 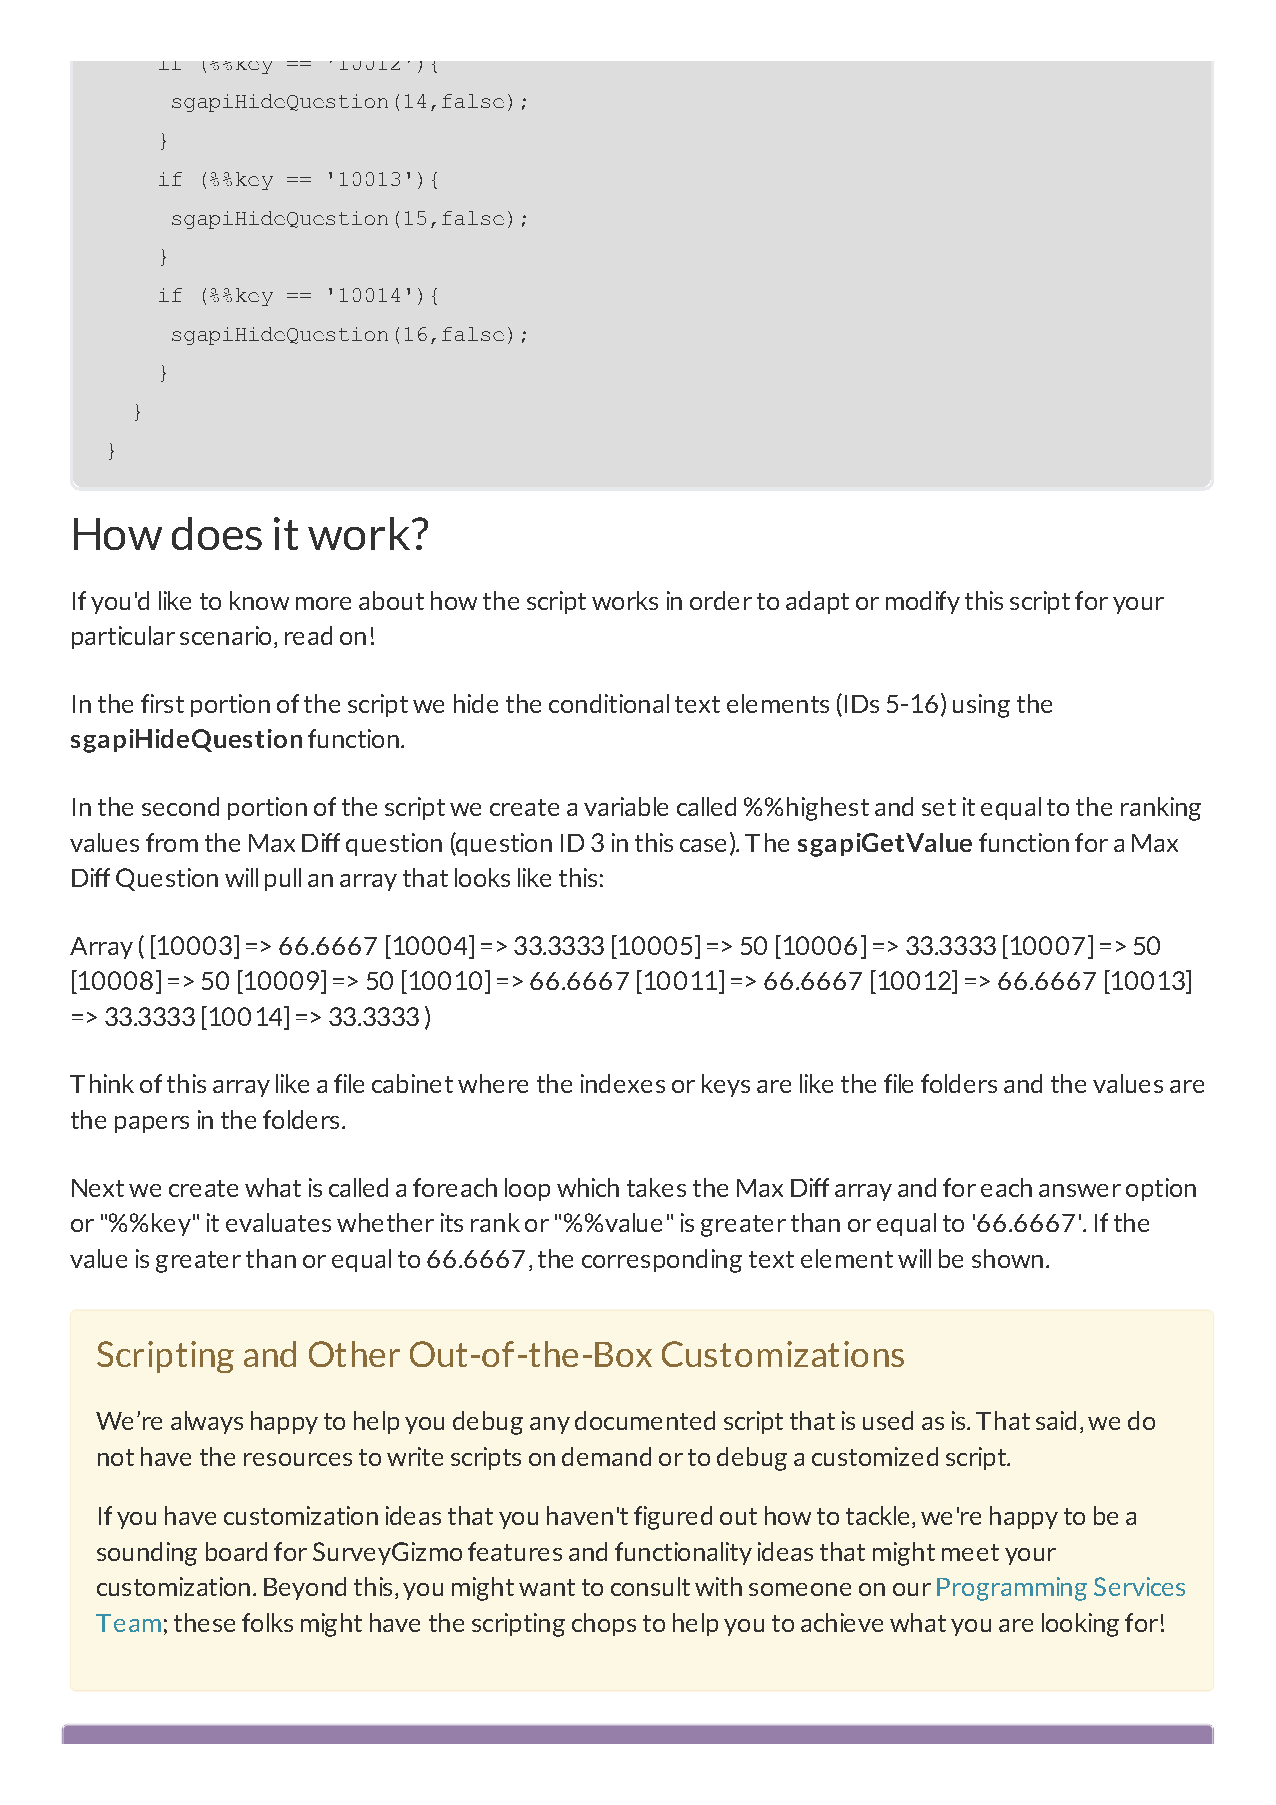 What do you see at coordinates (923, 602) in the screenshot?
I see `modify` at bounding box center [923, 602].
